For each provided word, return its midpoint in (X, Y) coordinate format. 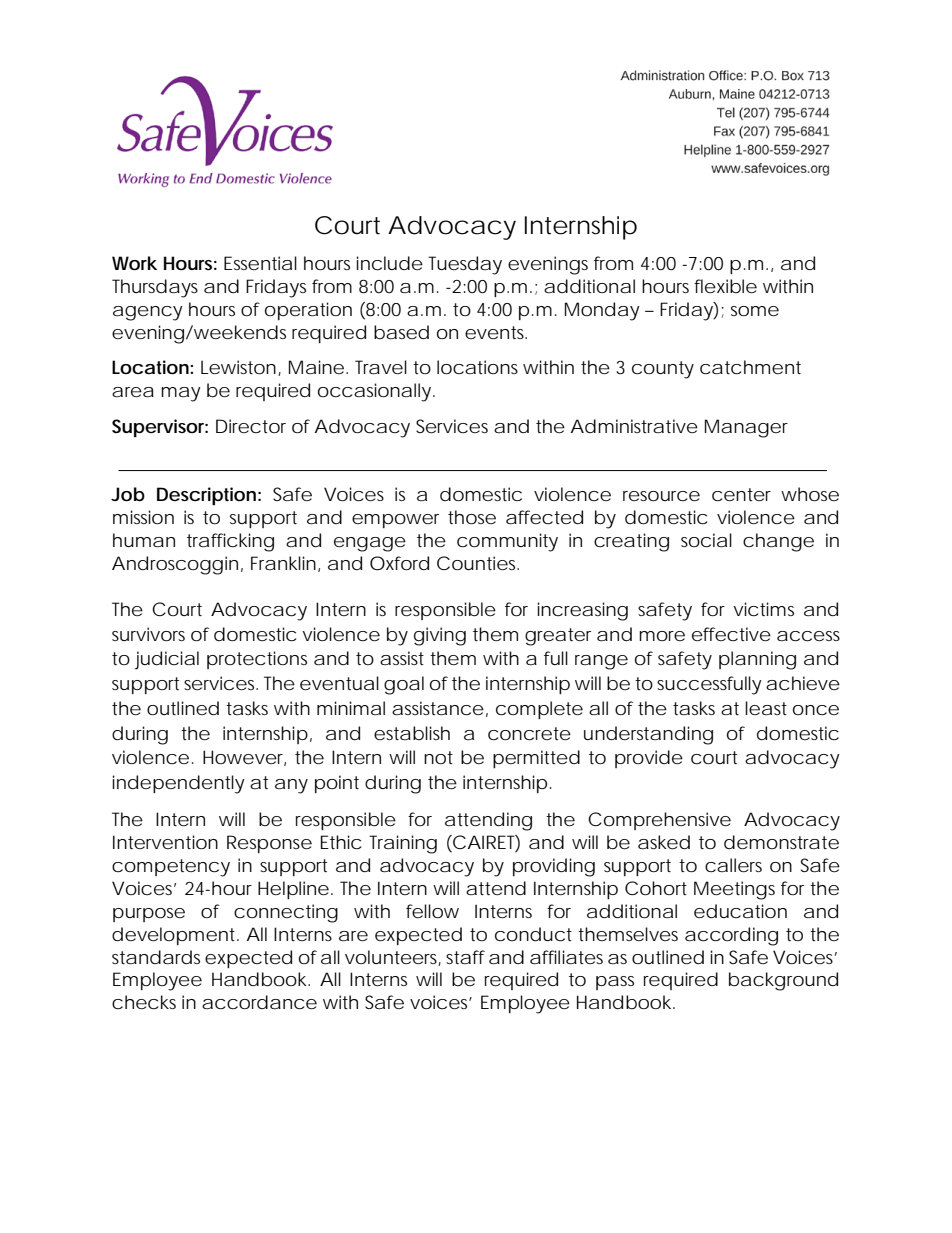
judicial (167, 660)
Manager (746, 428)
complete (539, 710)
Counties (478, 563)
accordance (259, 1002)
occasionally (374, 392)
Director (251, 426)
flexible (725, 286)
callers (733, 865)
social (706, 540)
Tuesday (465, 265)
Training (403, 844)
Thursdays (155, 288)
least (766, 708)
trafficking (230, 542)
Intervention (165, 842)
